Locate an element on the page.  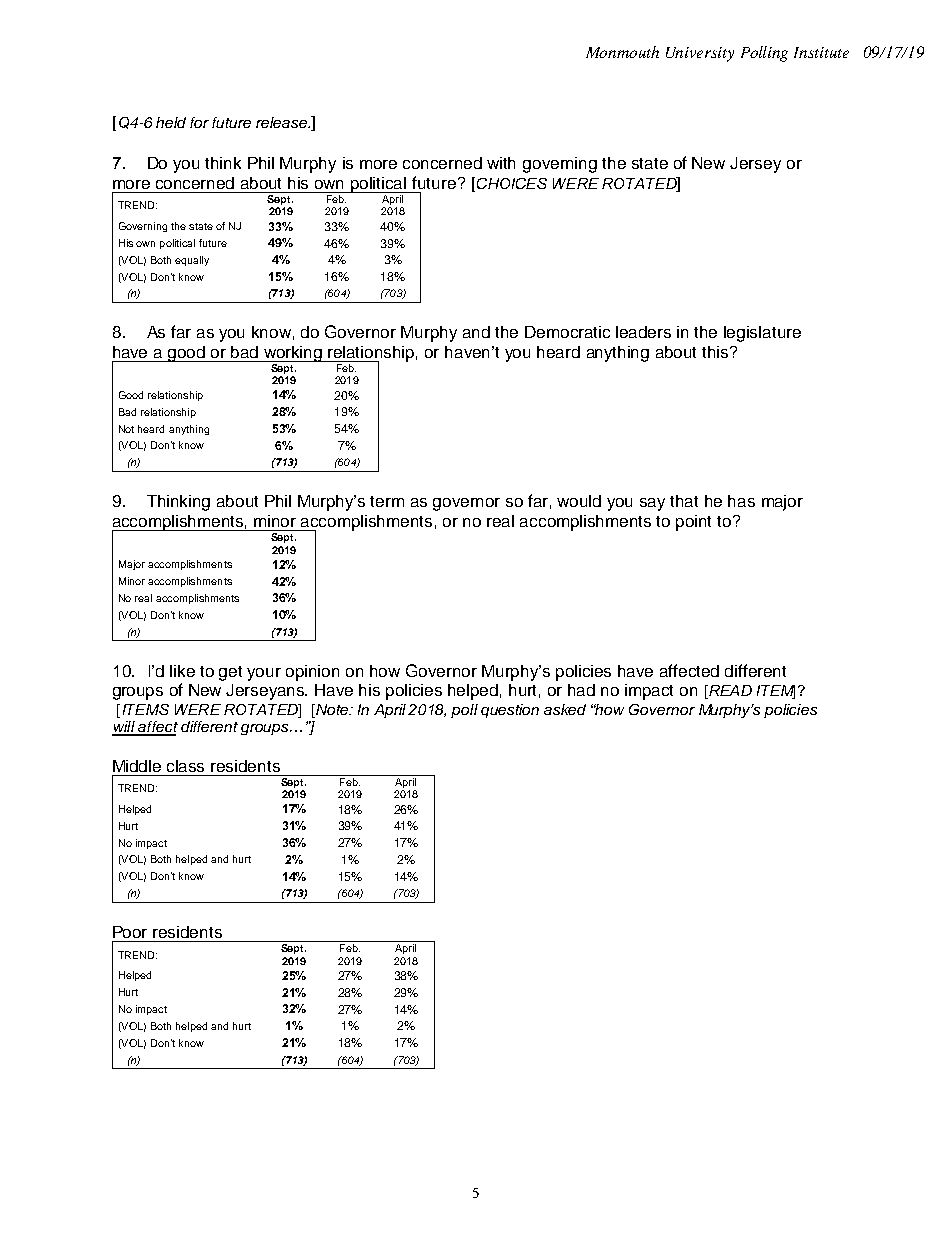
question is located at coordinates (510, 711).
